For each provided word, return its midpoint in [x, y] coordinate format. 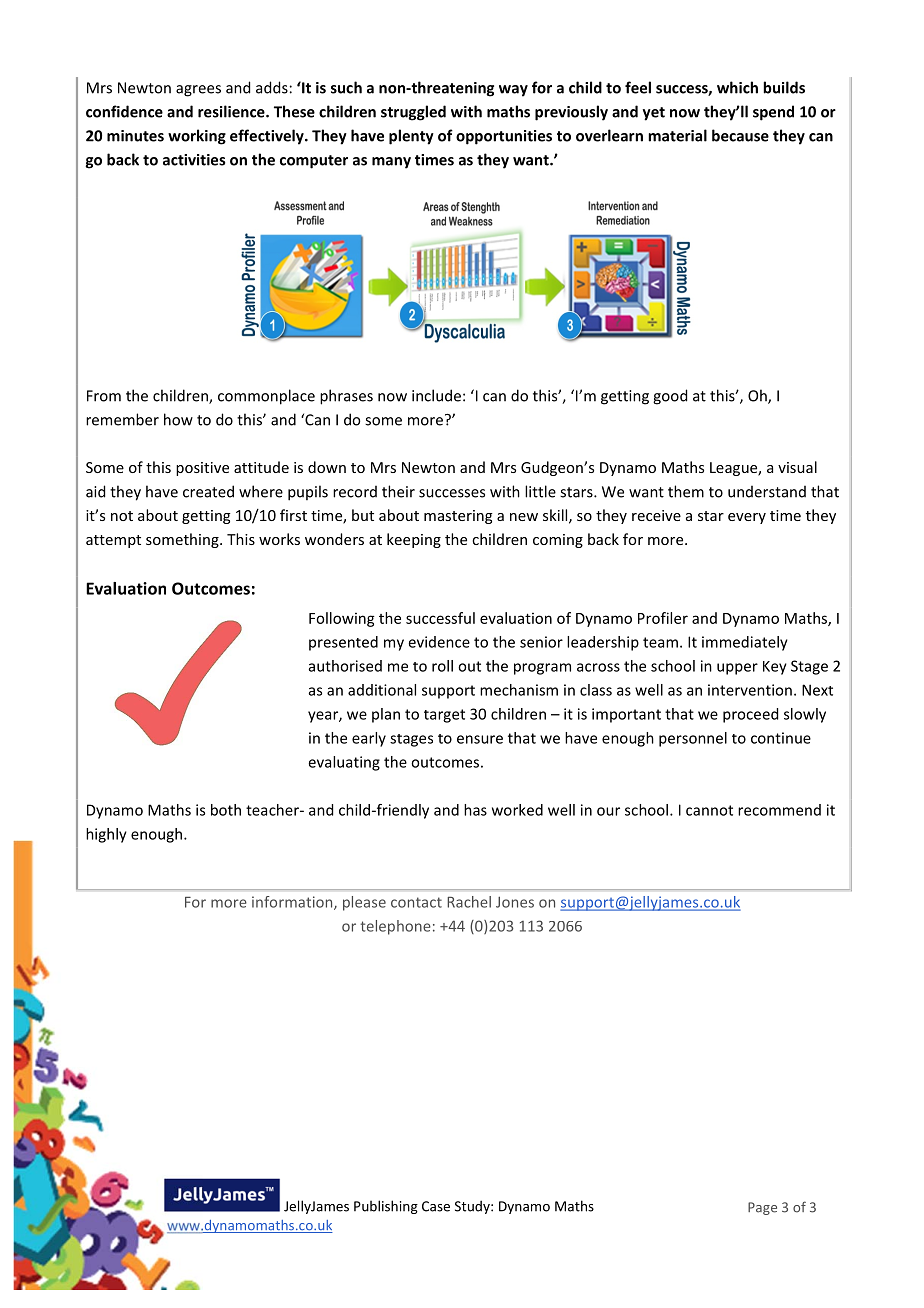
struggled [413, 113]
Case [436, 1206]
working [197, 137]
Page [762, 1208]
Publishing [386, 1207]
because [740, 135]
